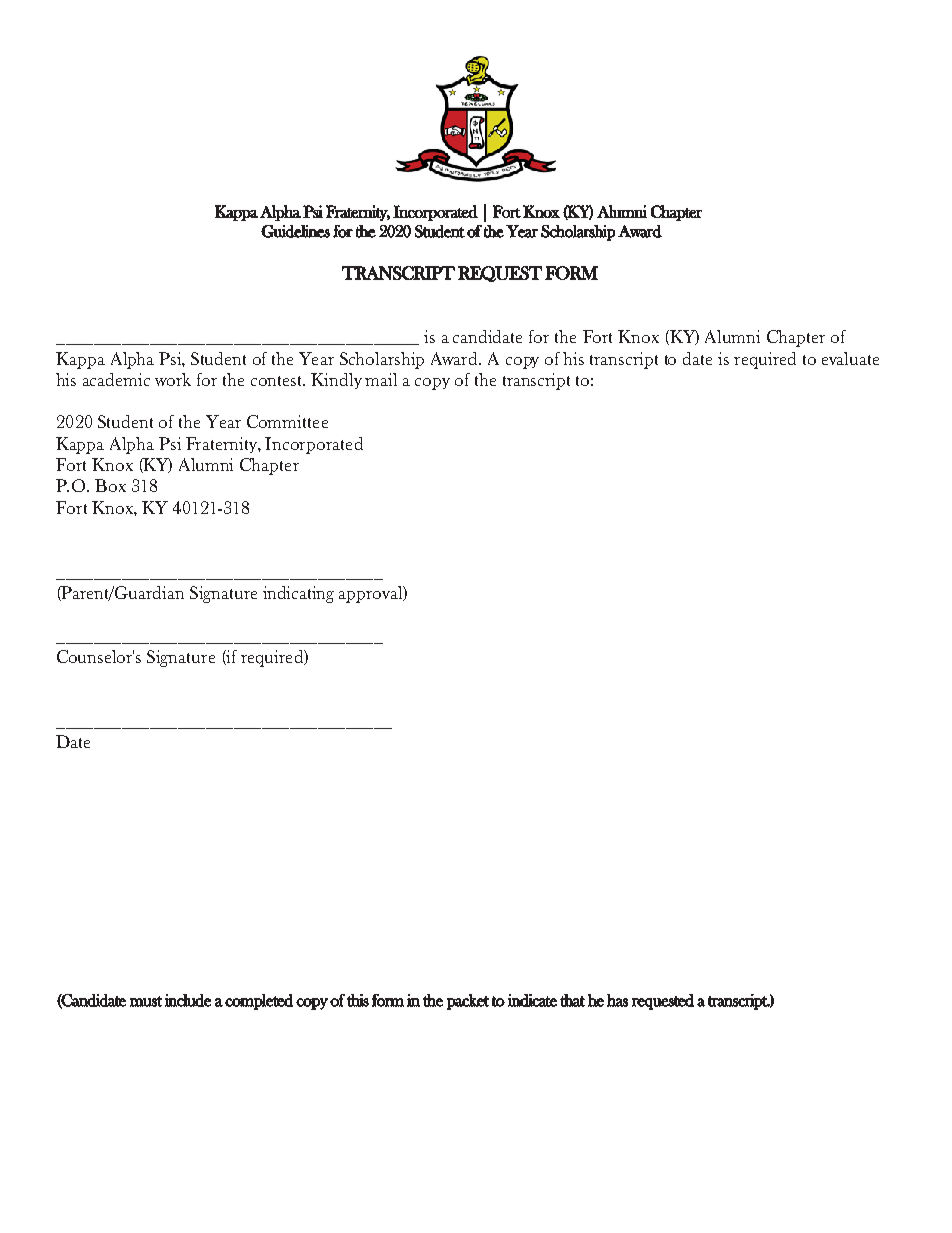  I want to click on mail, so click(381, 379).
